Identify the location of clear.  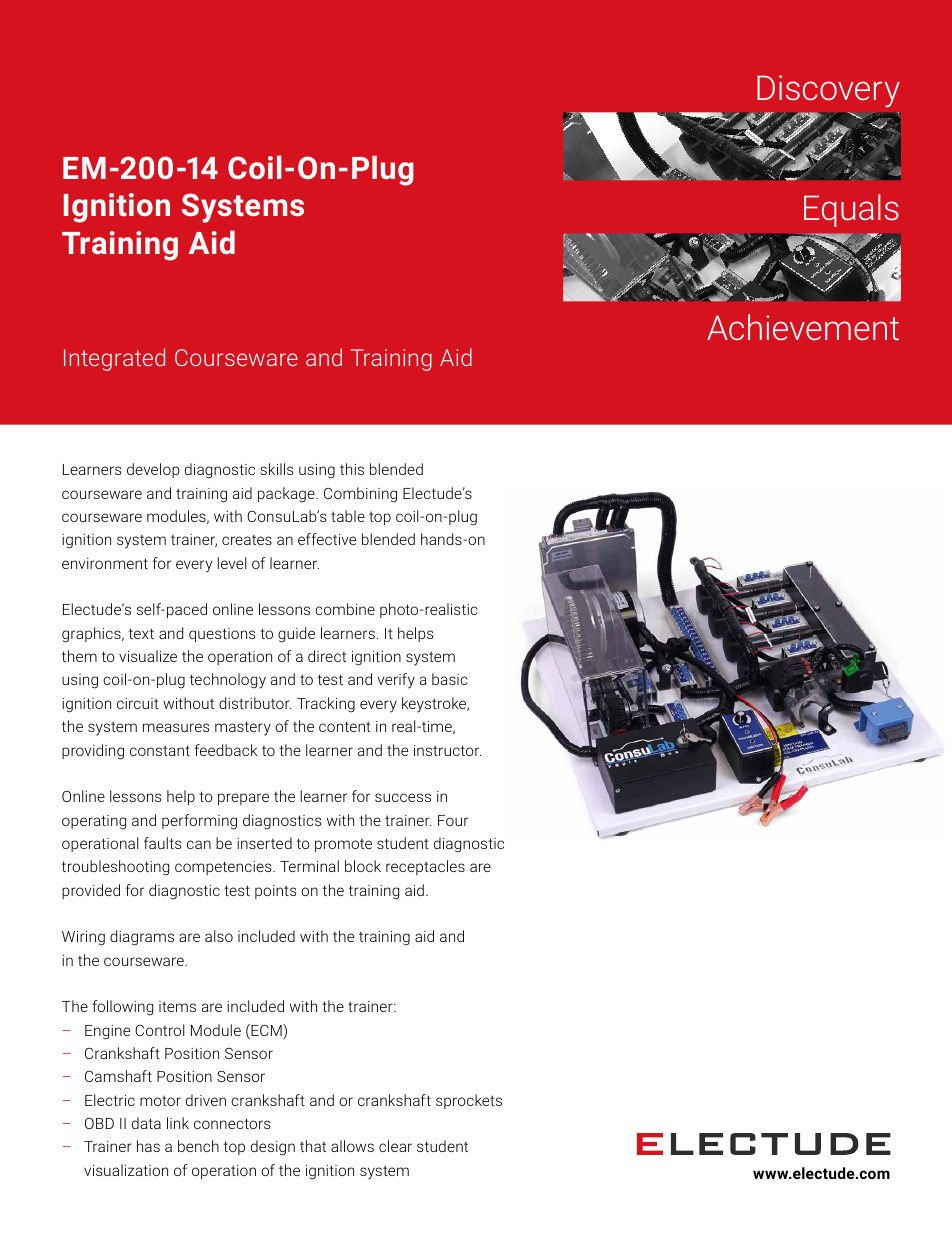
(395, 1146).
